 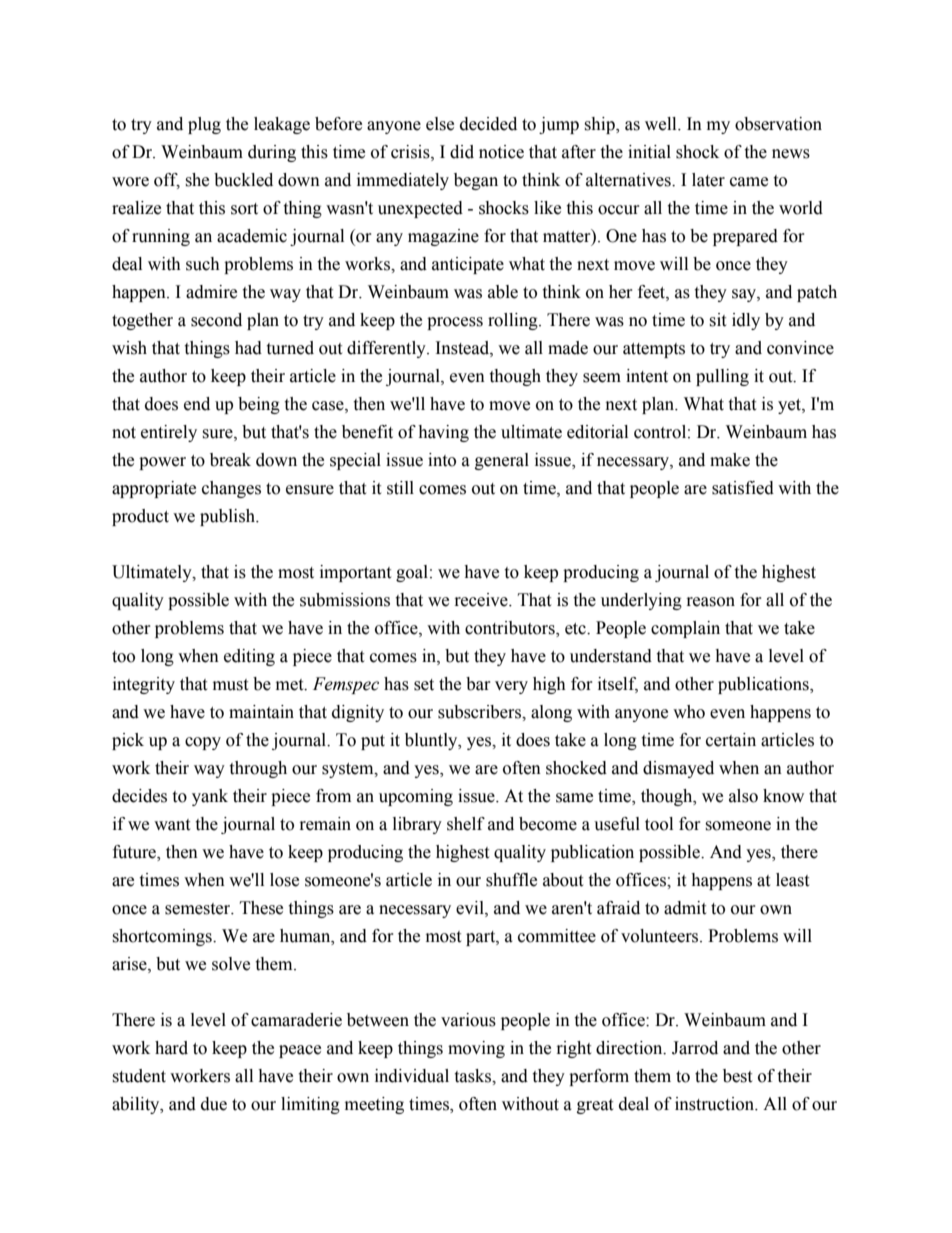 What do you see at coordinates (711, 602) in the screenshot?
I see `reason` at bounding box center [711, 602].
